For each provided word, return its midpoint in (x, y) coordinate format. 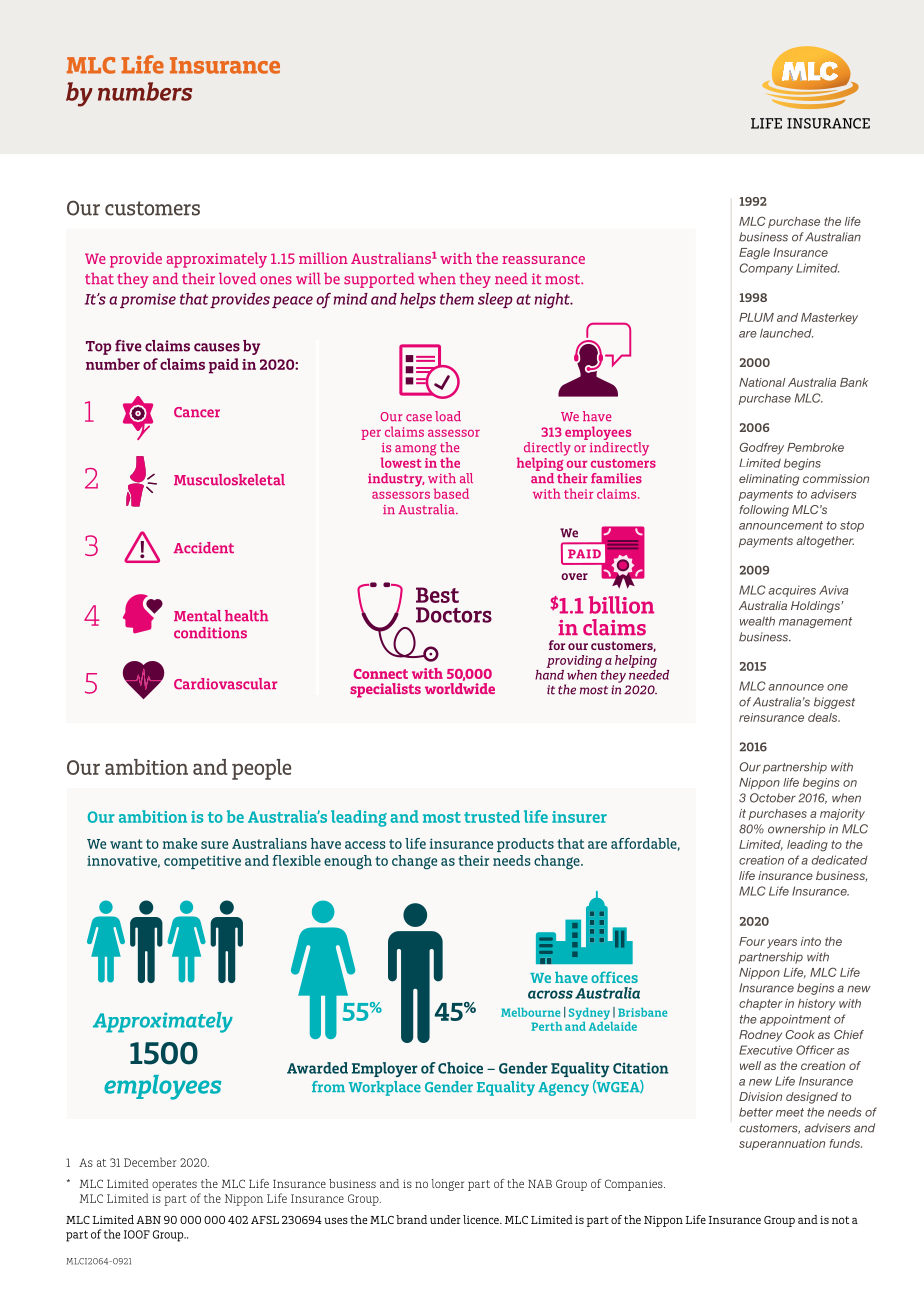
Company (766, 269)
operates (174, 1185)
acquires (792, 591)
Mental (197, 616)
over (574, 576)
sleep (495, 300)
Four (752, 941)
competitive (202, 862)
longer (448, 1185)
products (525, 845)
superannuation (782, 1144)
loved (237, 279)
